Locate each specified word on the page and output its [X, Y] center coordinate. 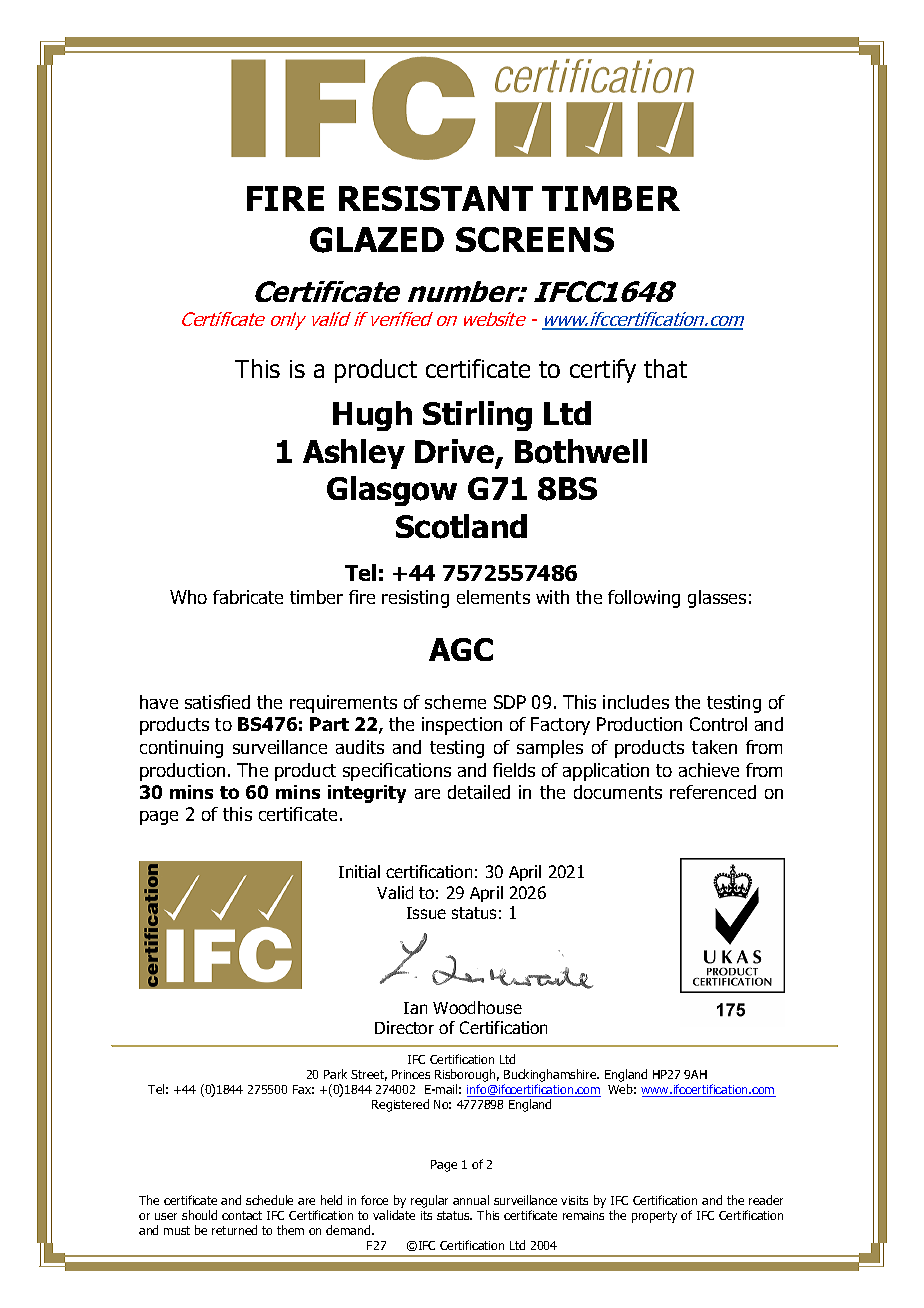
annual [471, 1200]
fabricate [248, 597]
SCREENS [535, 239]
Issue [426, 913]
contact [242, 1215]
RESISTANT [436, 198]
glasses [717, 599]
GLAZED [377, 240]
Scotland [461, 526]
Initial [359, 871]
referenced [713, 792]
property [654, 1217]
